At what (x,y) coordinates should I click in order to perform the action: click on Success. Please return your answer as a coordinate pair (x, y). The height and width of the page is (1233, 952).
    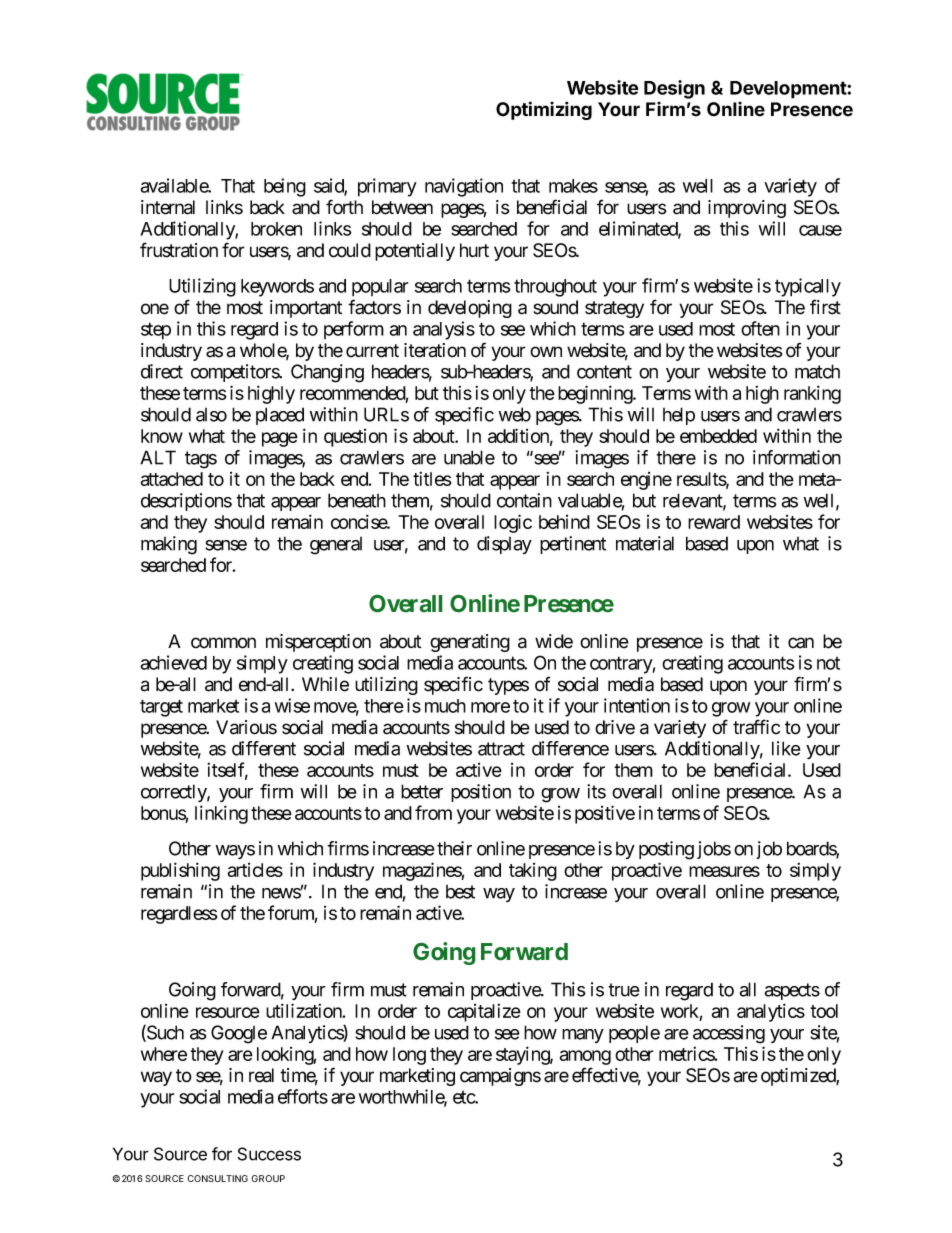
    Looking at the image, I should click on (269, 1154).
